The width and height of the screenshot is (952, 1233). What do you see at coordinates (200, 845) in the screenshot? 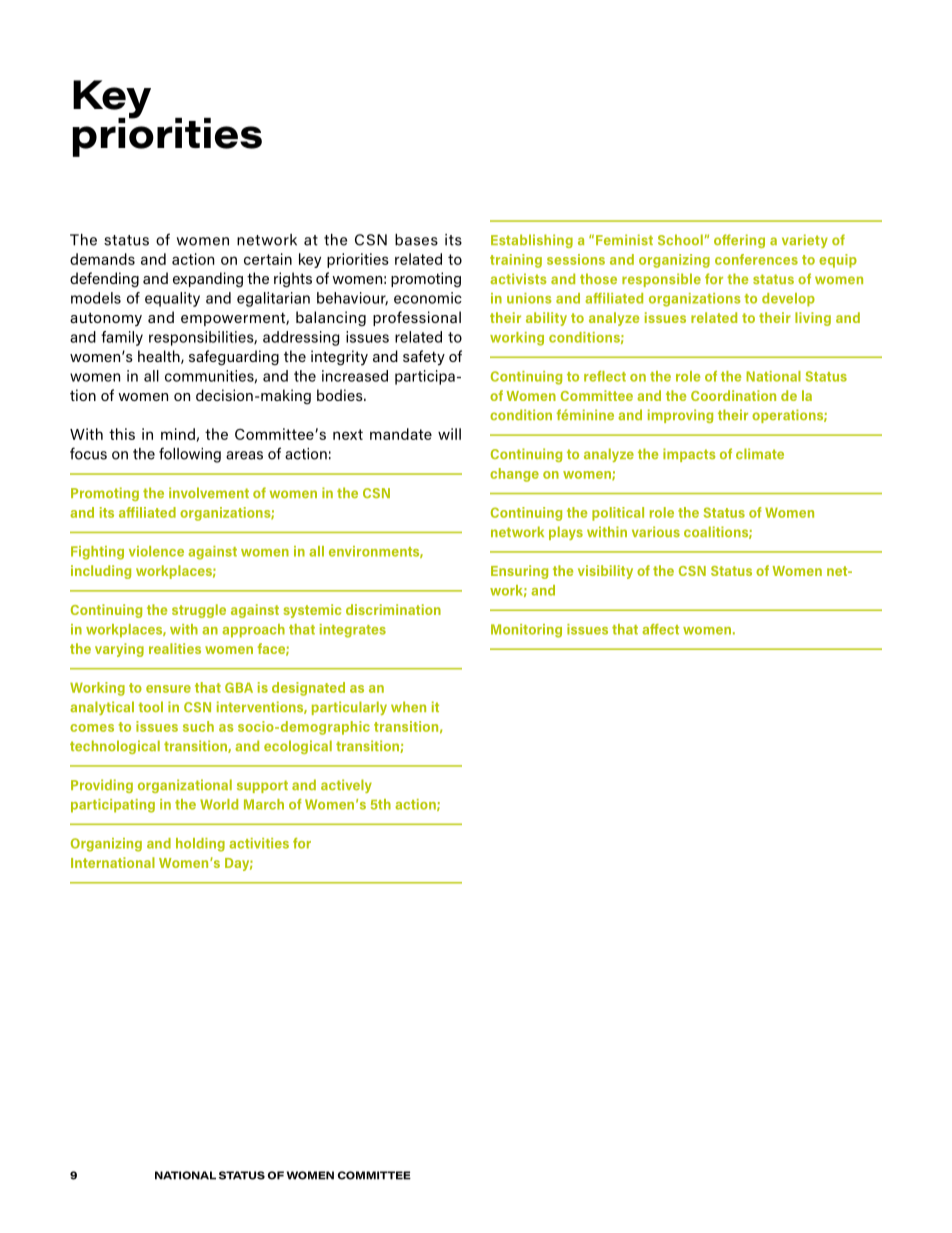
I see `holding` at bounding box center [200, 845].
